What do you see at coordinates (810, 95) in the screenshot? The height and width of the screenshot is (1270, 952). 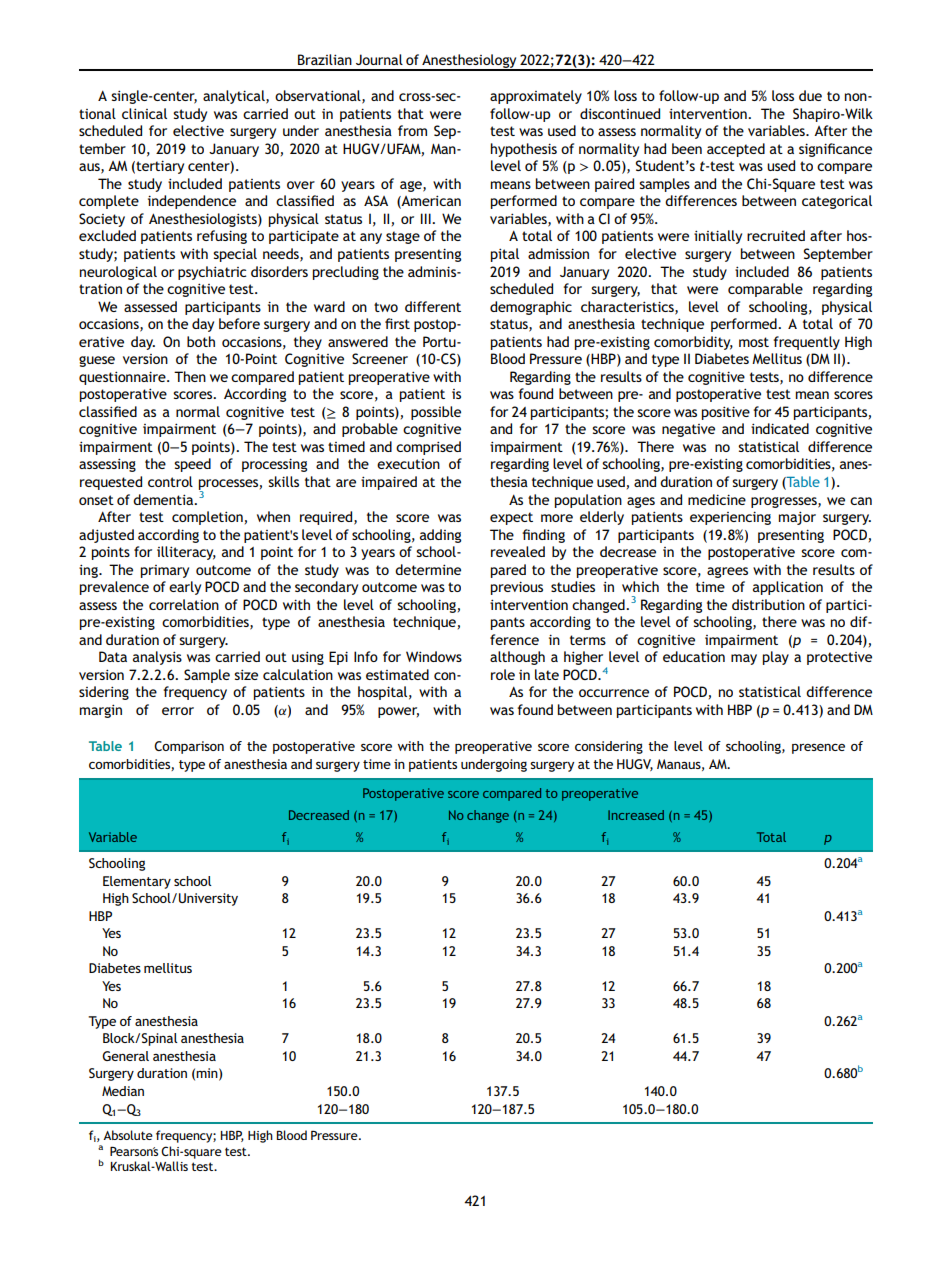 I see `due` at bounding box center [810, 95].
